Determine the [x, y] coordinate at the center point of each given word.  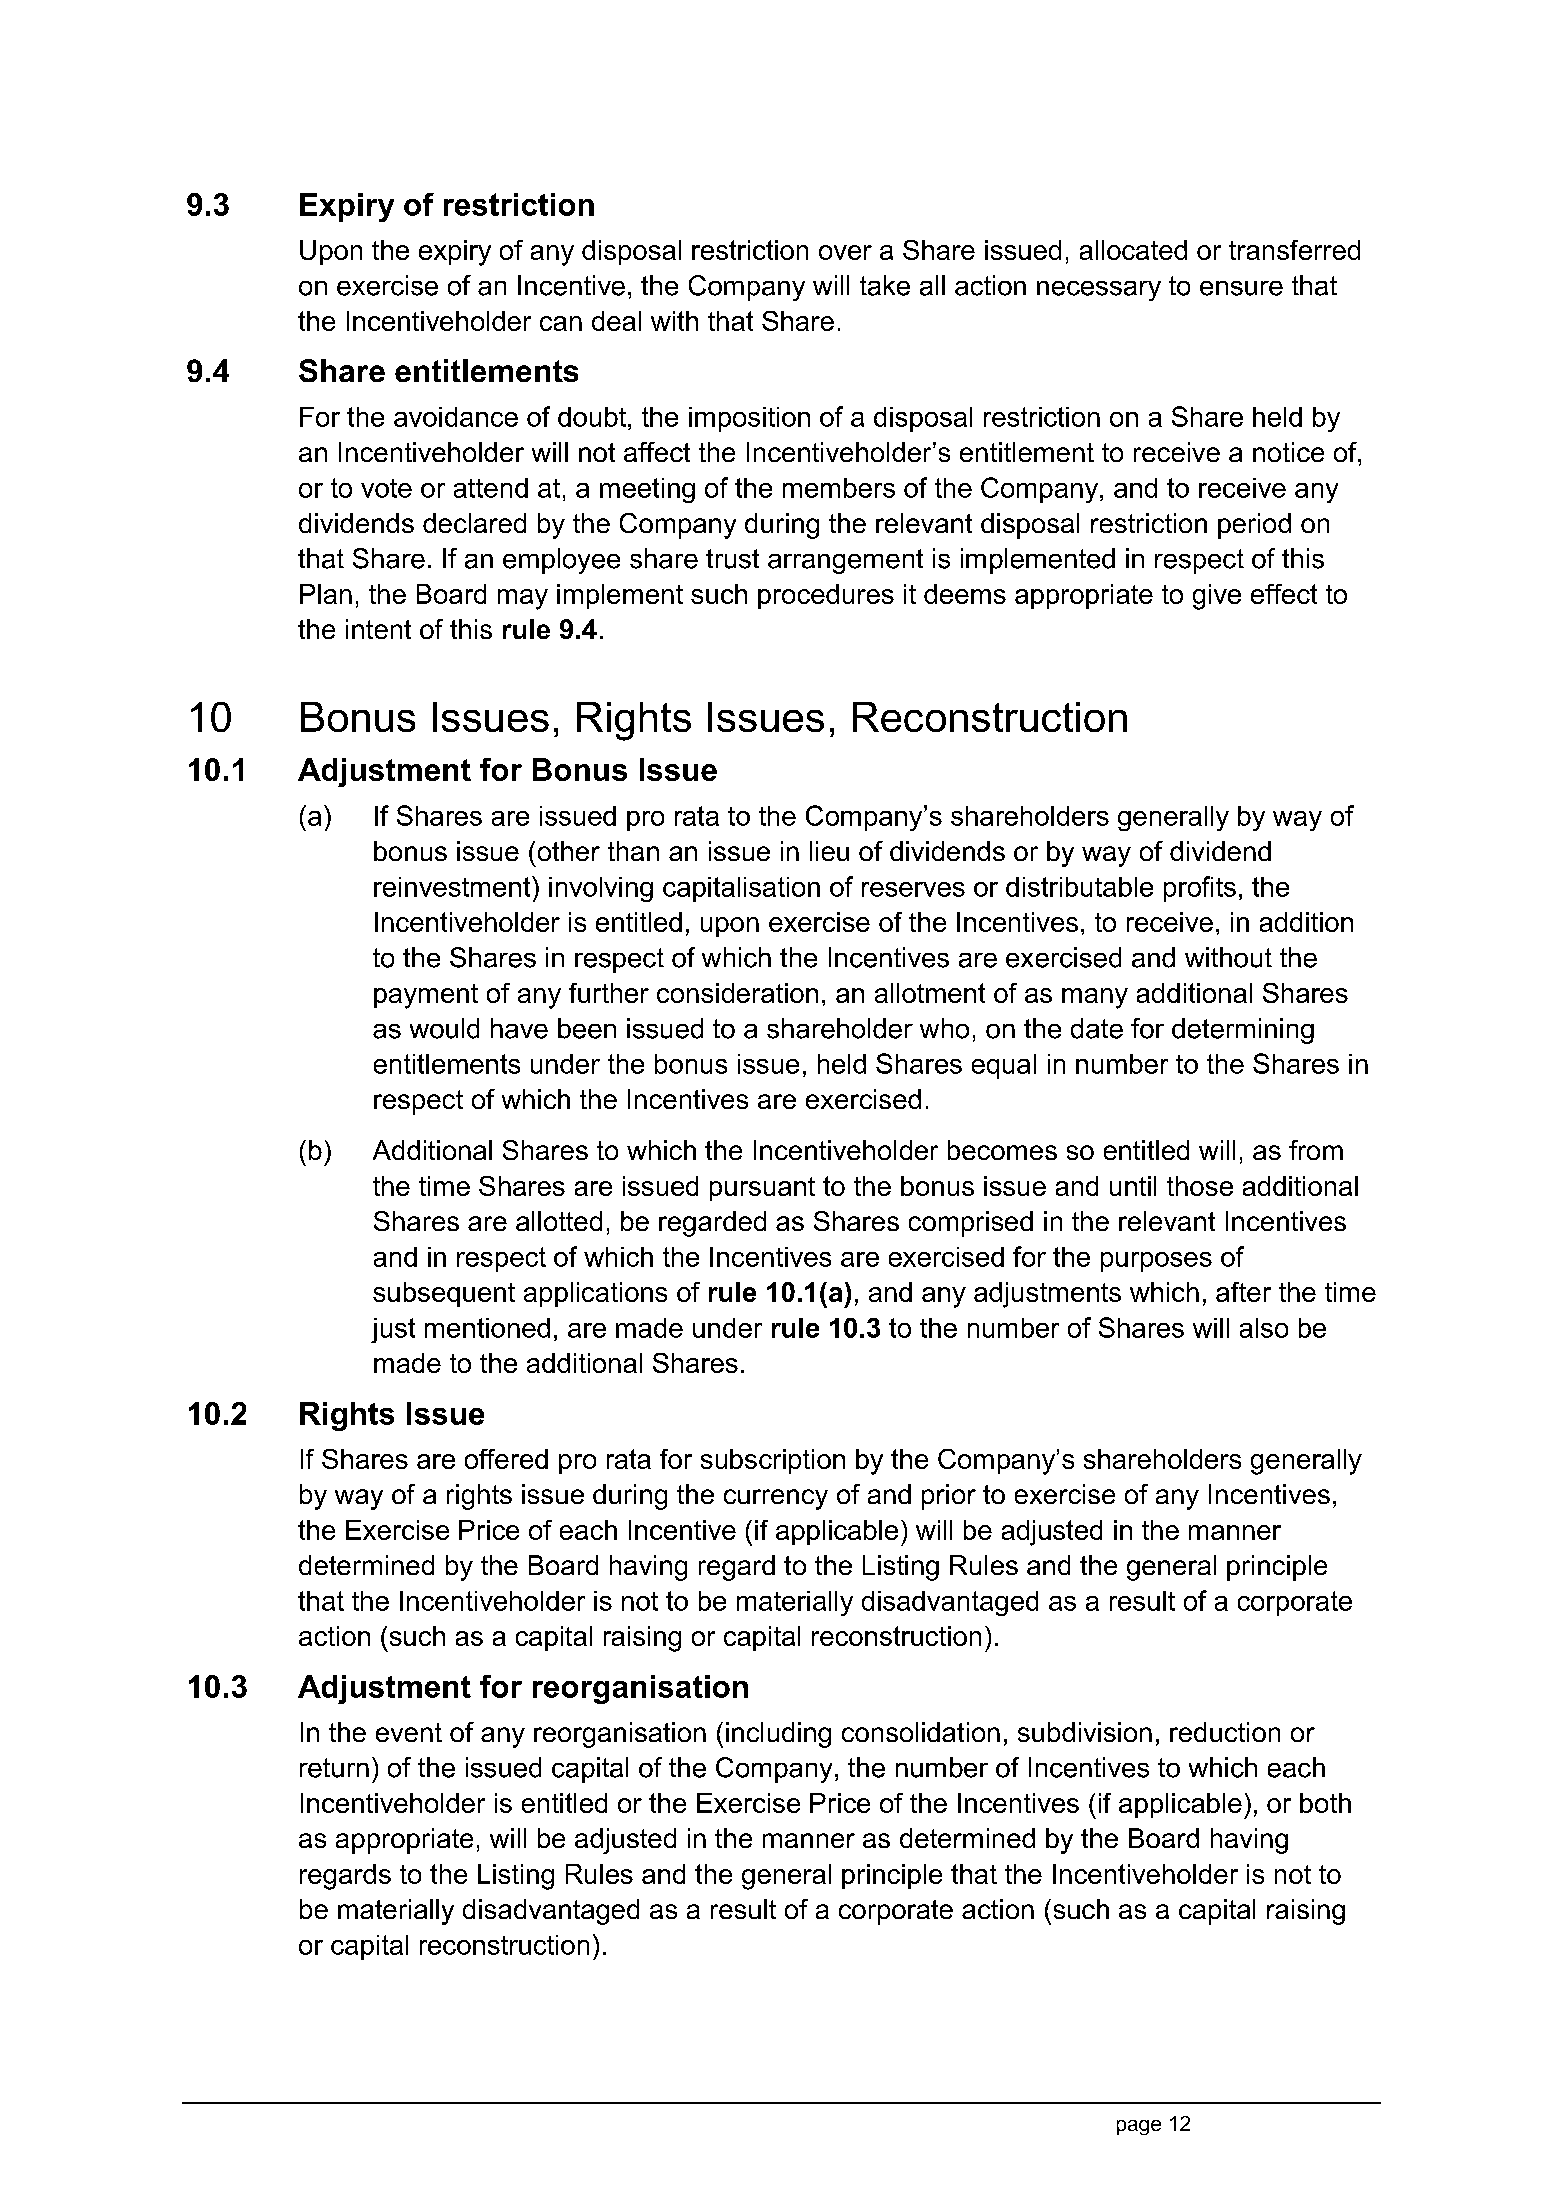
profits [1200, 889]
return [334, 1768]
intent [378, 629]
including [778, 1735]
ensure [1241, 288]
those [1200, 1186]
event [409, 1732]
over [845, 252]
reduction [1225, 1732]
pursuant [762, 1189]
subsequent [444, 1294]
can [561, 323]
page [1139, 2127]
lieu [829, 851]
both [1325, 1803]
